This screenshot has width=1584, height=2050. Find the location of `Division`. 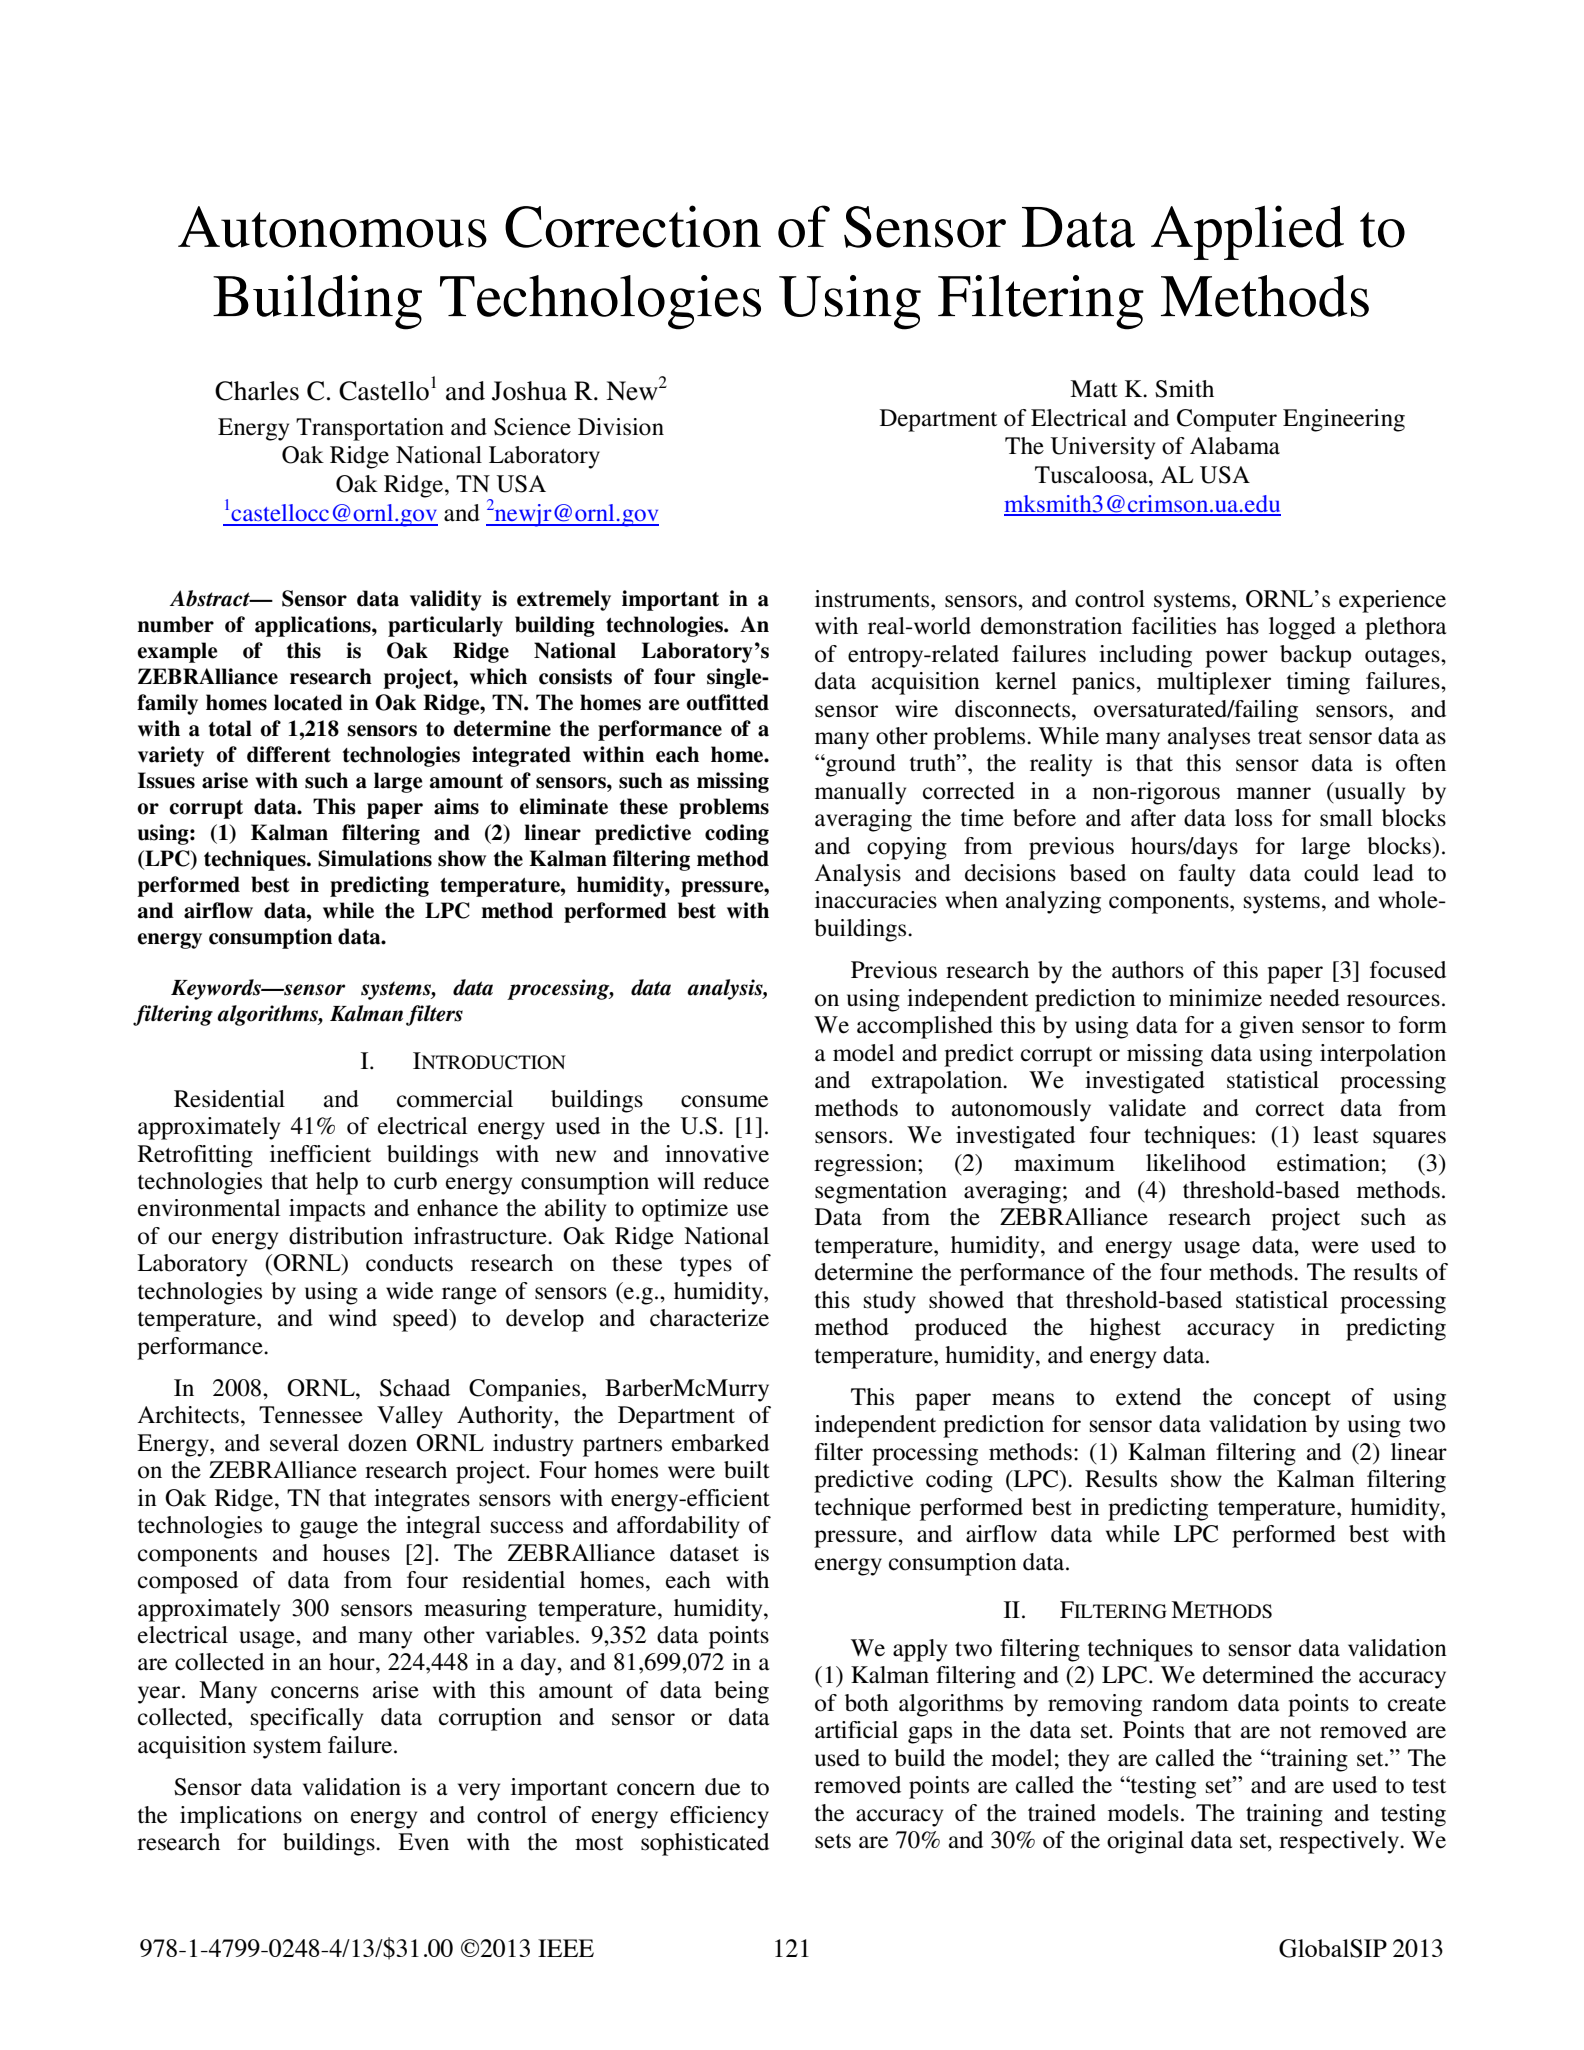

Division is located at coordinates (621, 427).
